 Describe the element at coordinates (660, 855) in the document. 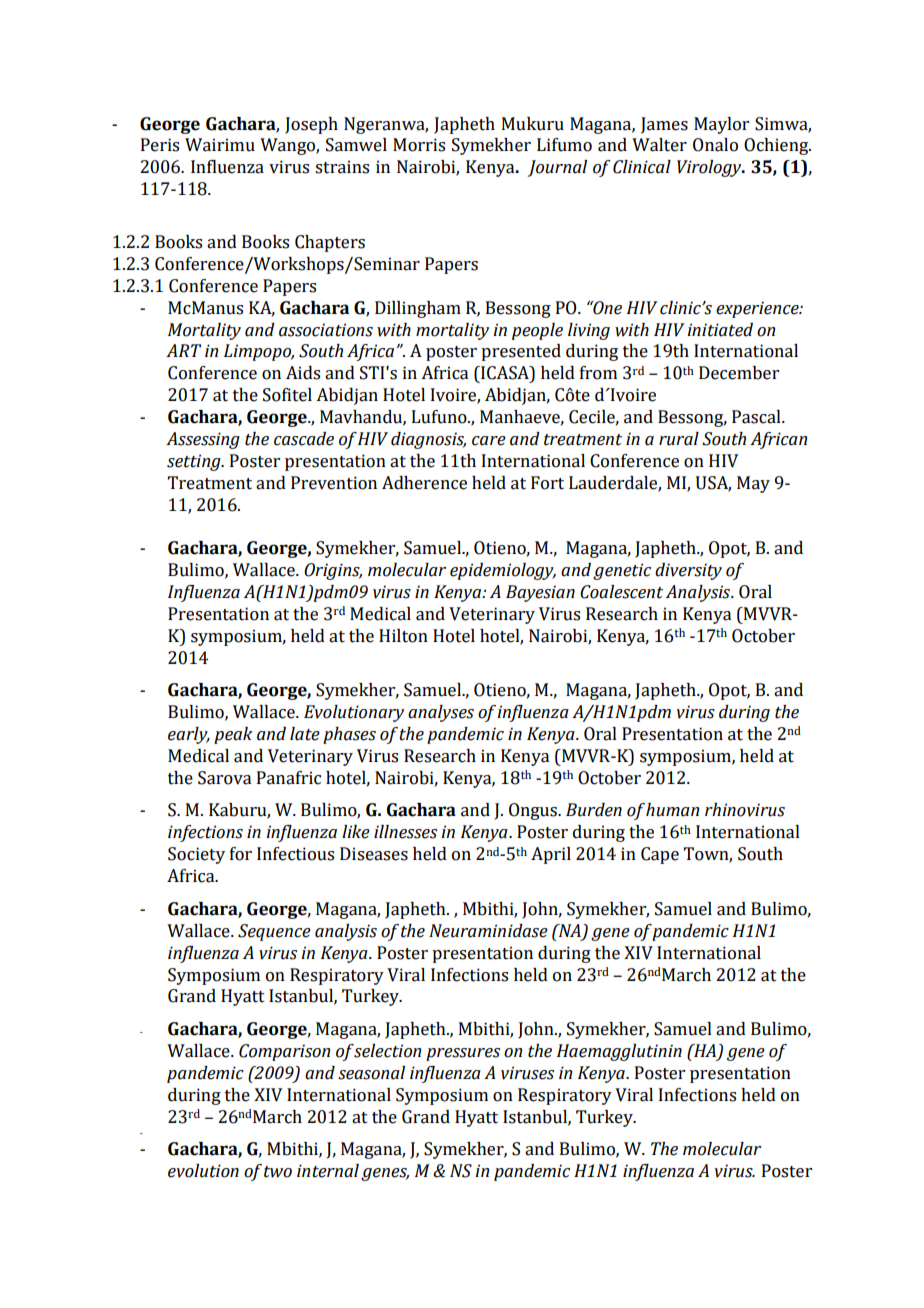

I see `Cape` at that location.
